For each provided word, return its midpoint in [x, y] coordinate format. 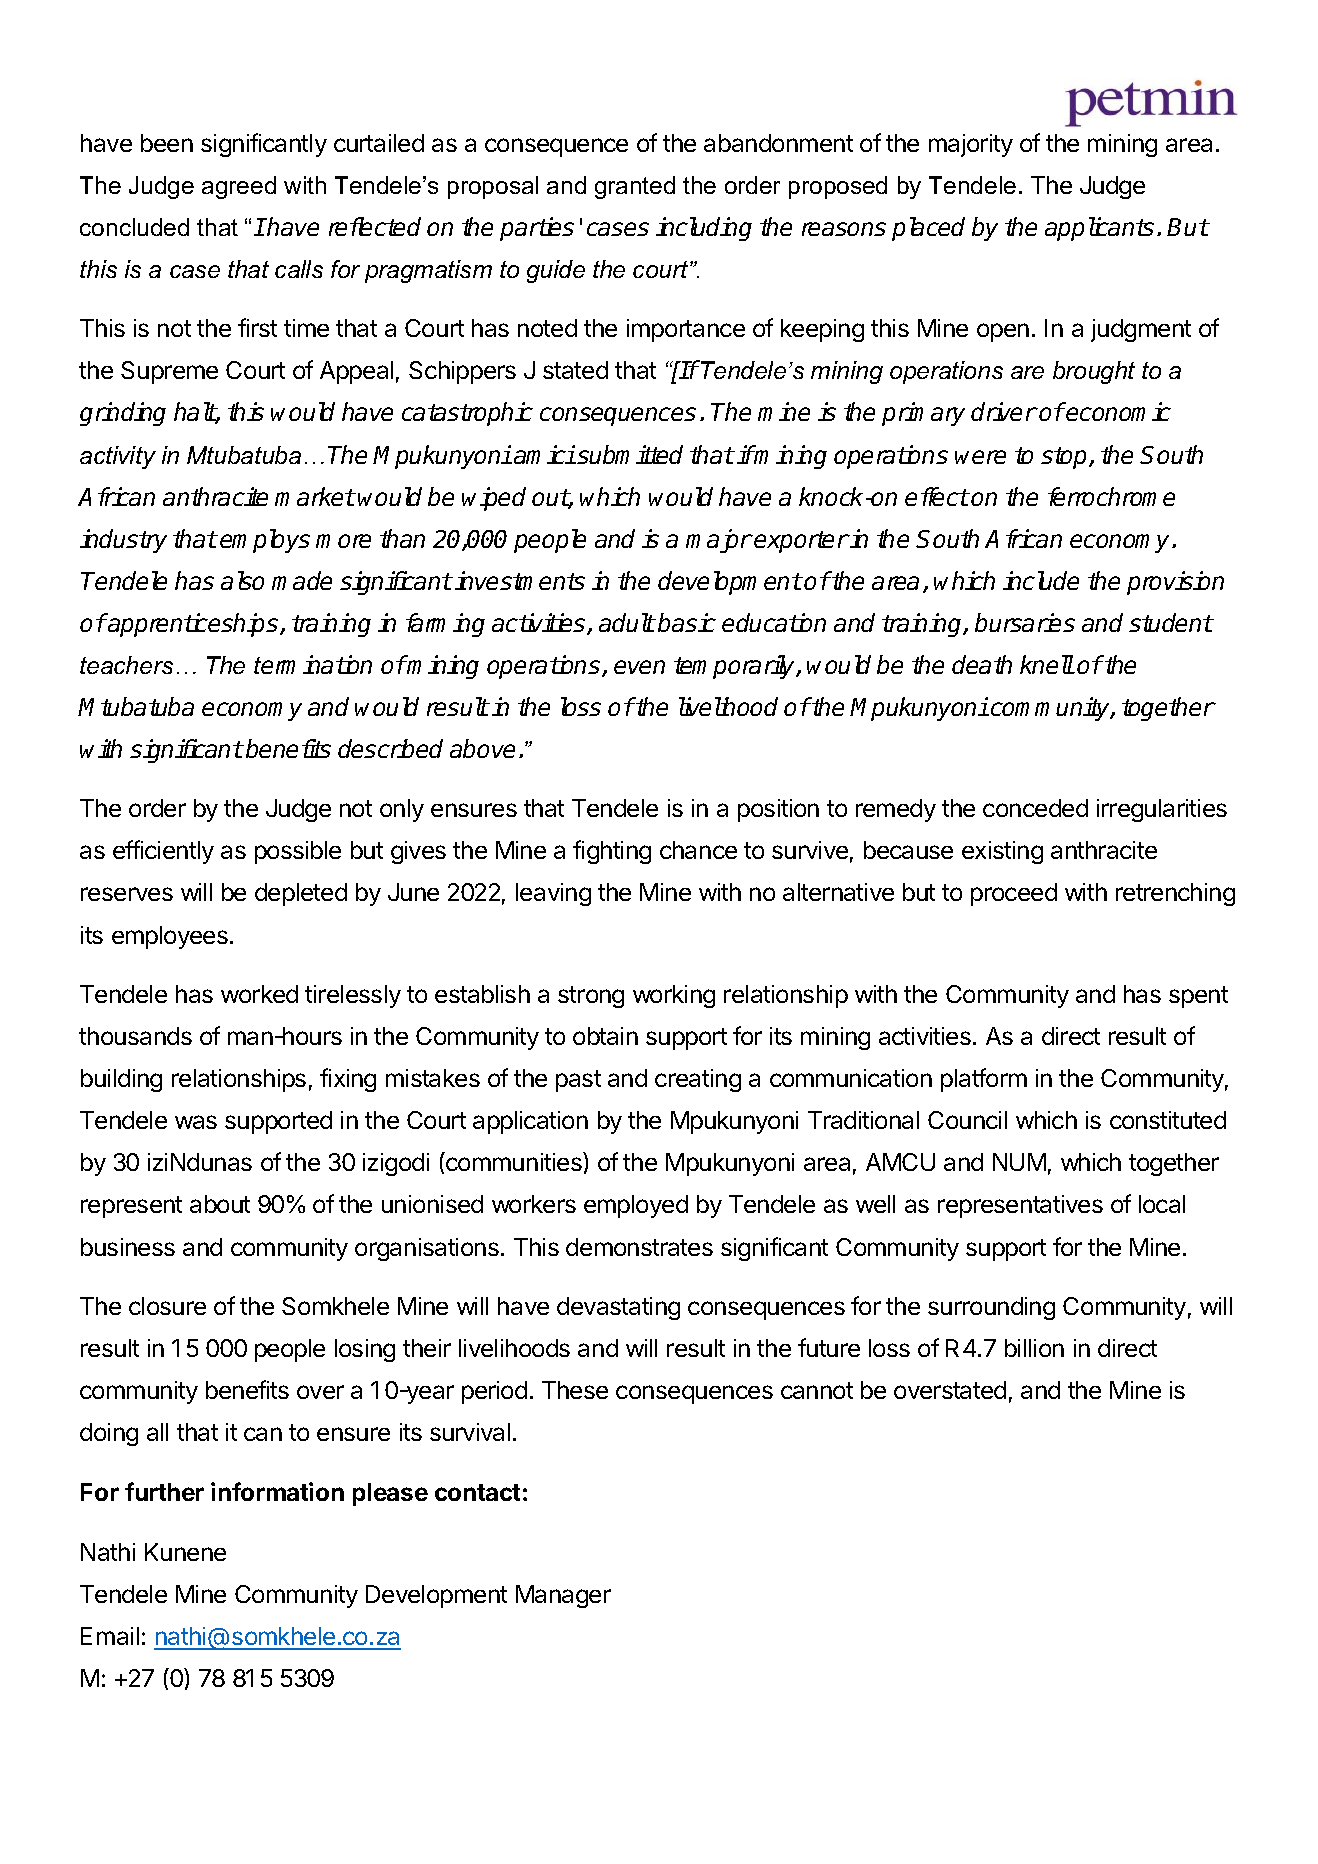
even [639, 667]
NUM [1019, 1162]
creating [698, 1080]
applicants [1099, 229]
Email [110, 1636]
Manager [563, 1596]
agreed [239, 187]
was [196, 1122]
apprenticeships [193, 625]
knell [1047, 664]
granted [635, 187]
